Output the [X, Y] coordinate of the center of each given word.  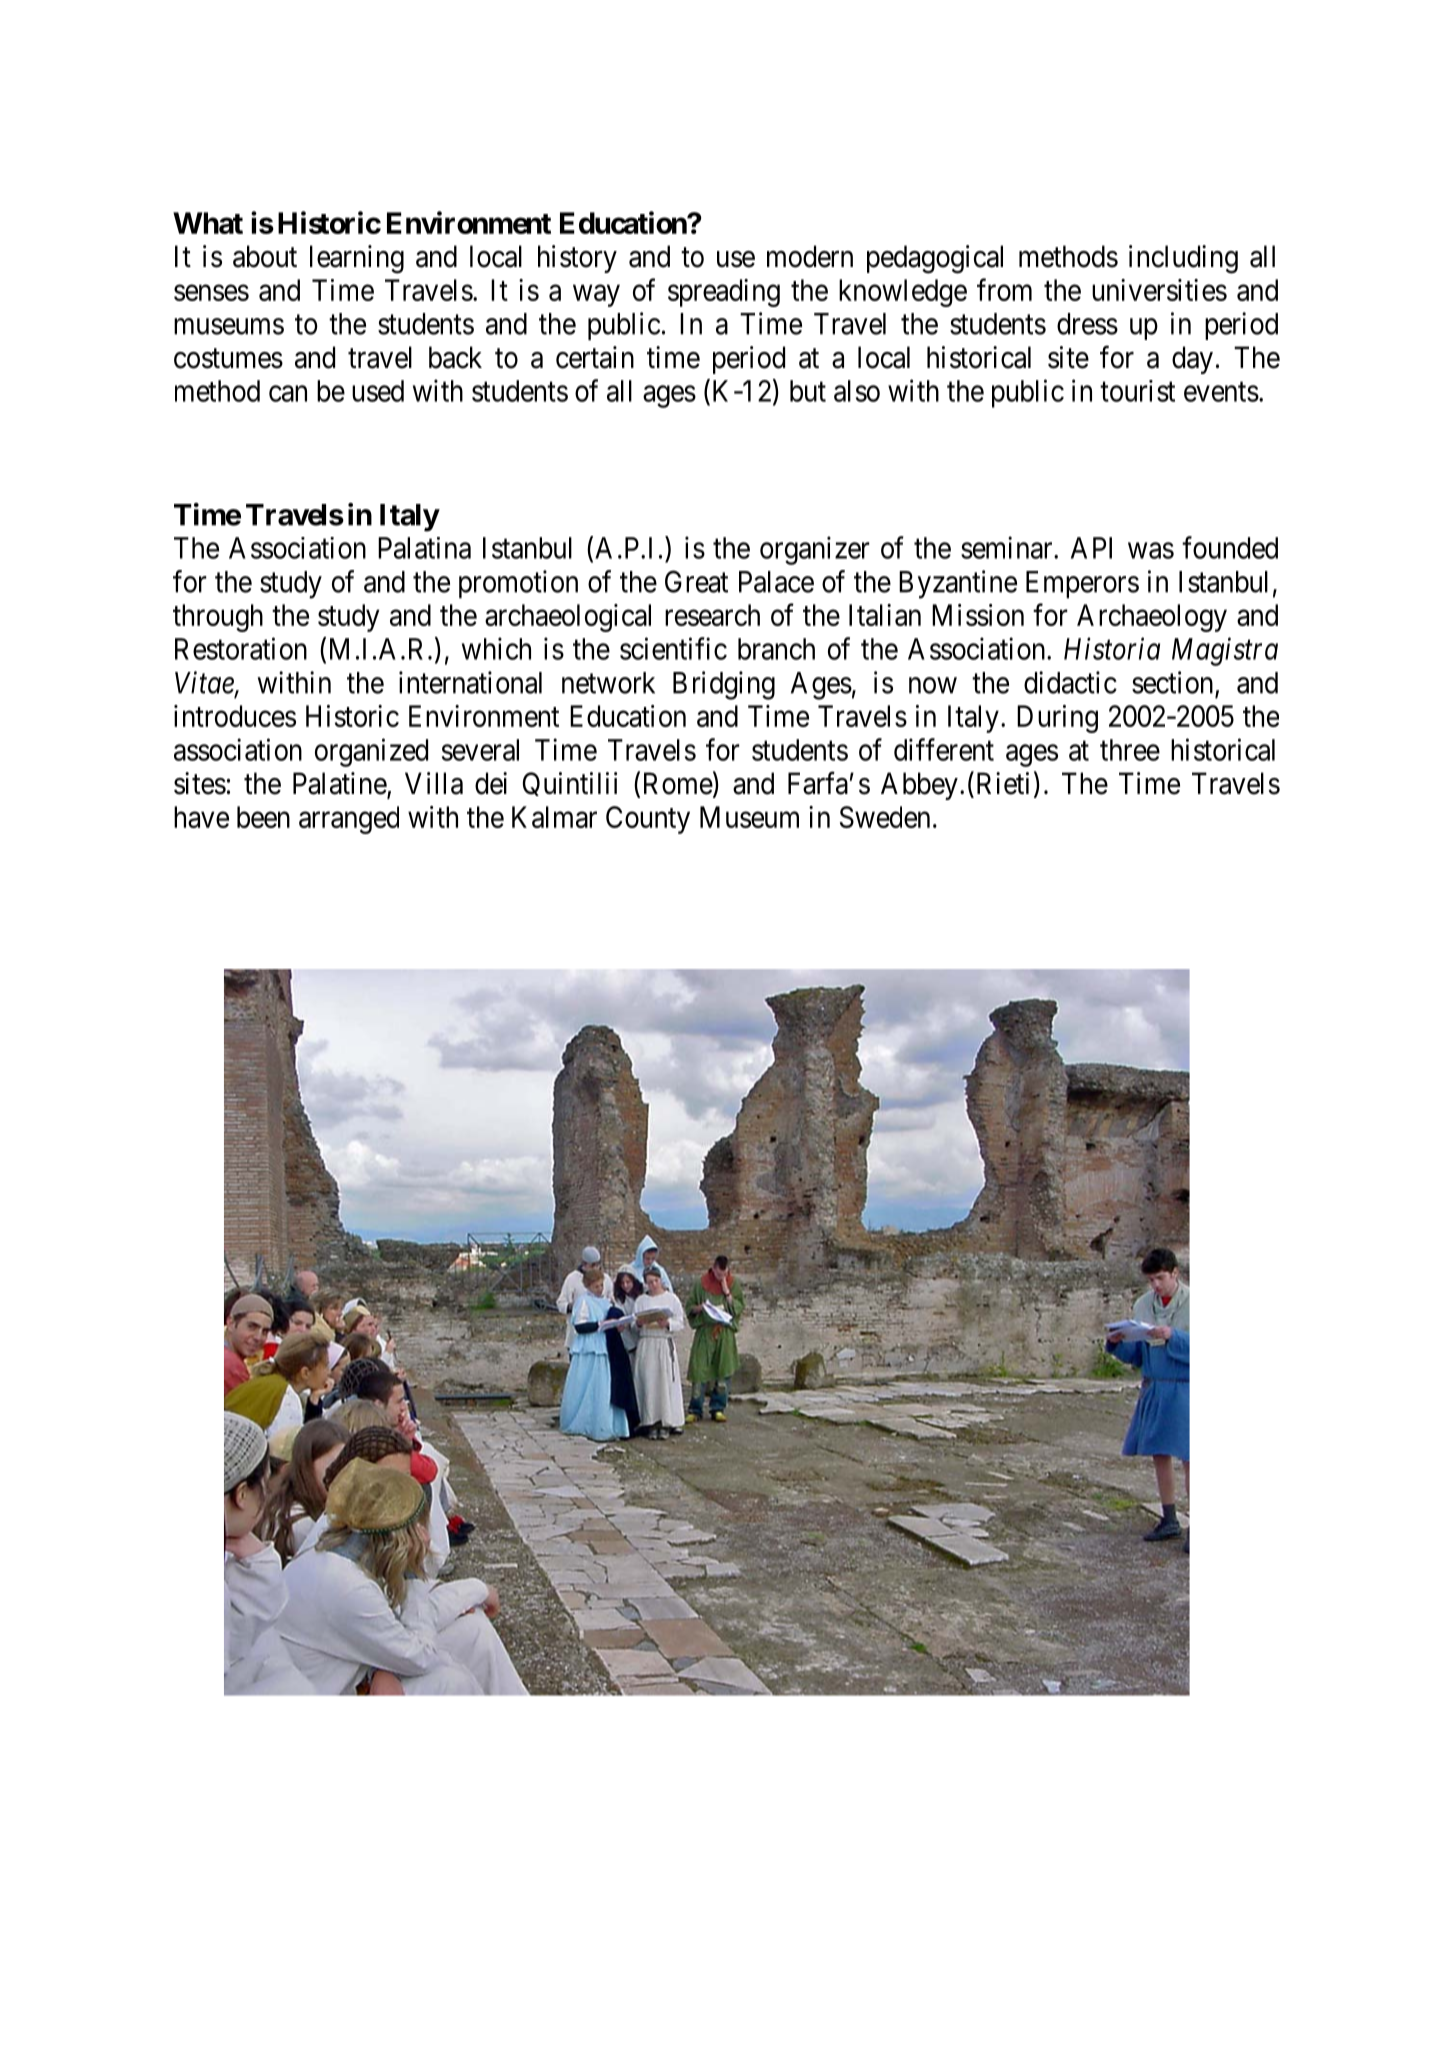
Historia [1112, 649]
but [808, 391]
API [1091, 548]
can [288, 394]
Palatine [340, 784]
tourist [1137, 391]
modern [810, 256]
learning [357, 259]
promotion [518, 584]
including [1183, 259]
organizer [815, 550]
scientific [673, 648]
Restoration [241, 648]
